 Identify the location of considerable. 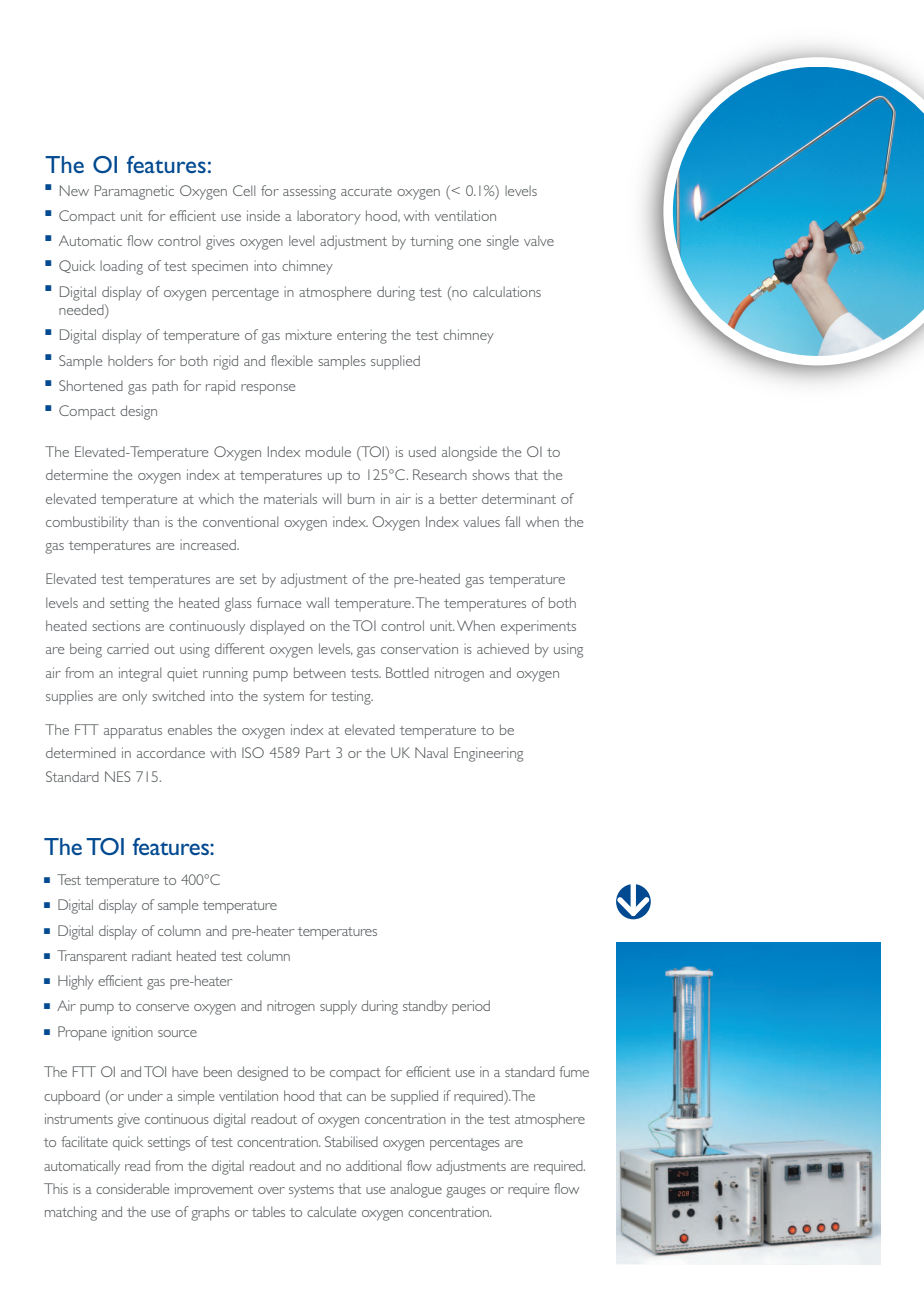
(132, 1188).
